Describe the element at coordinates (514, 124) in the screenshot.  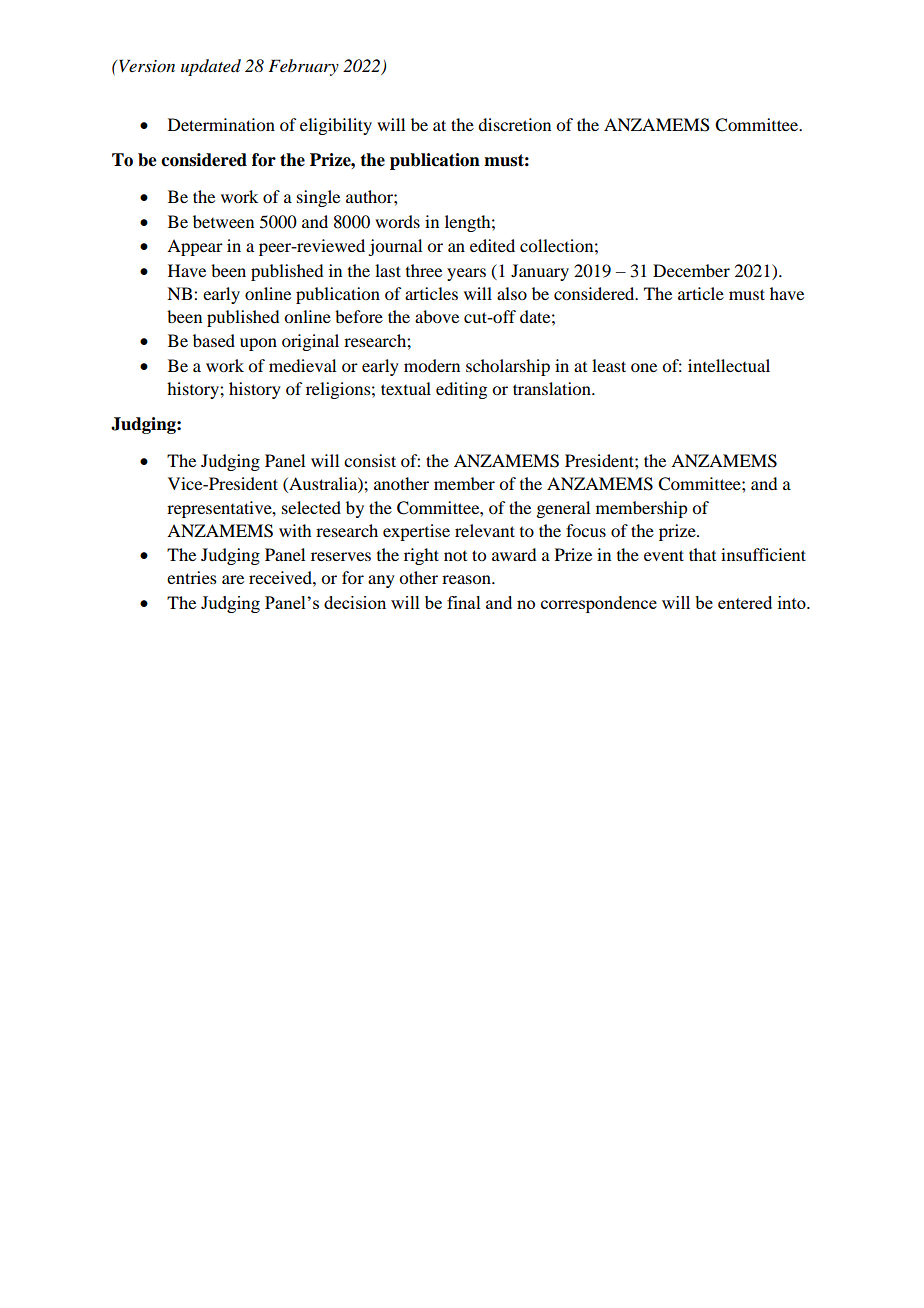
I see `discretion` at that location.
